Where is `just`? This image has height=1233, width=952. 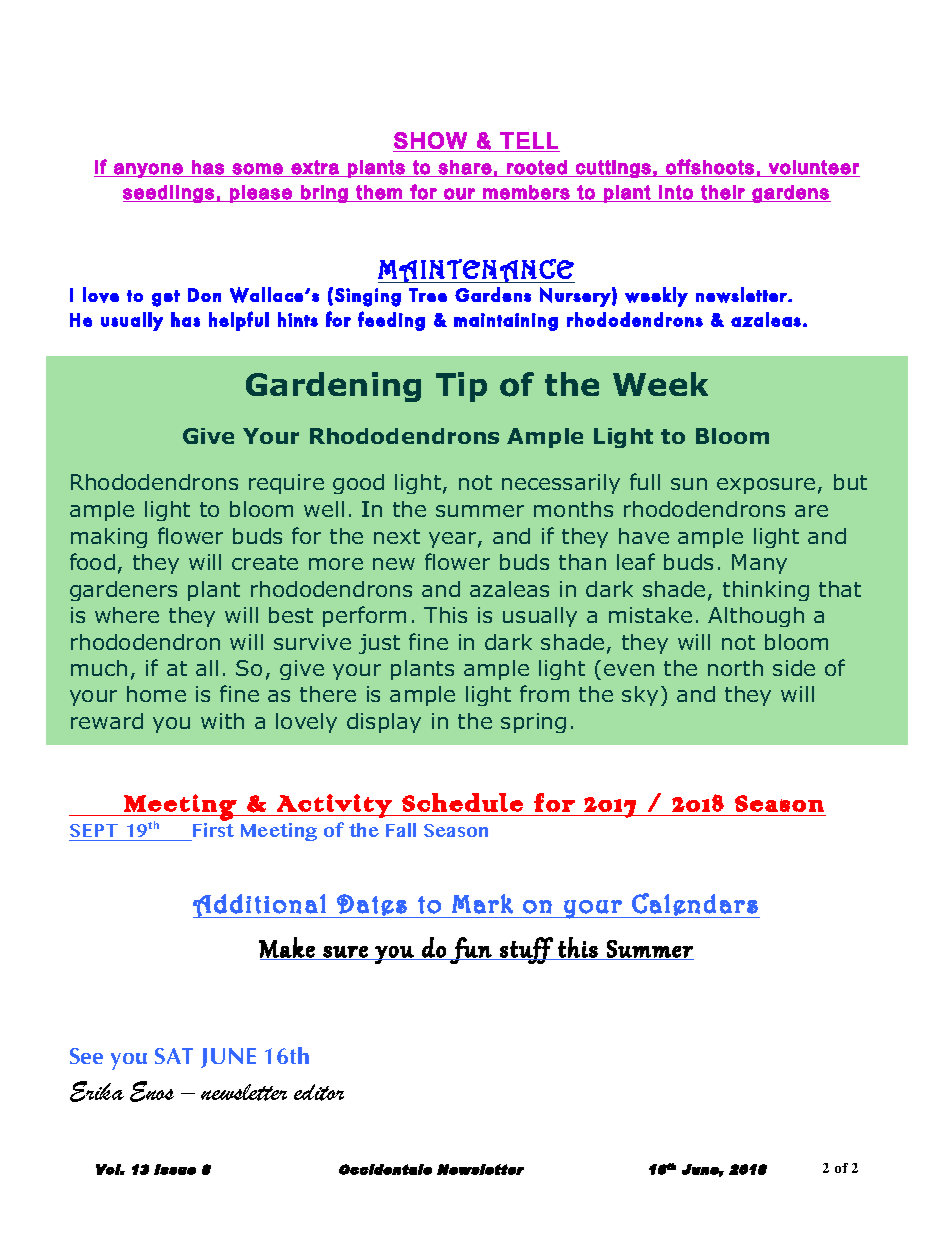 just is located at coordinates (379, 644).
